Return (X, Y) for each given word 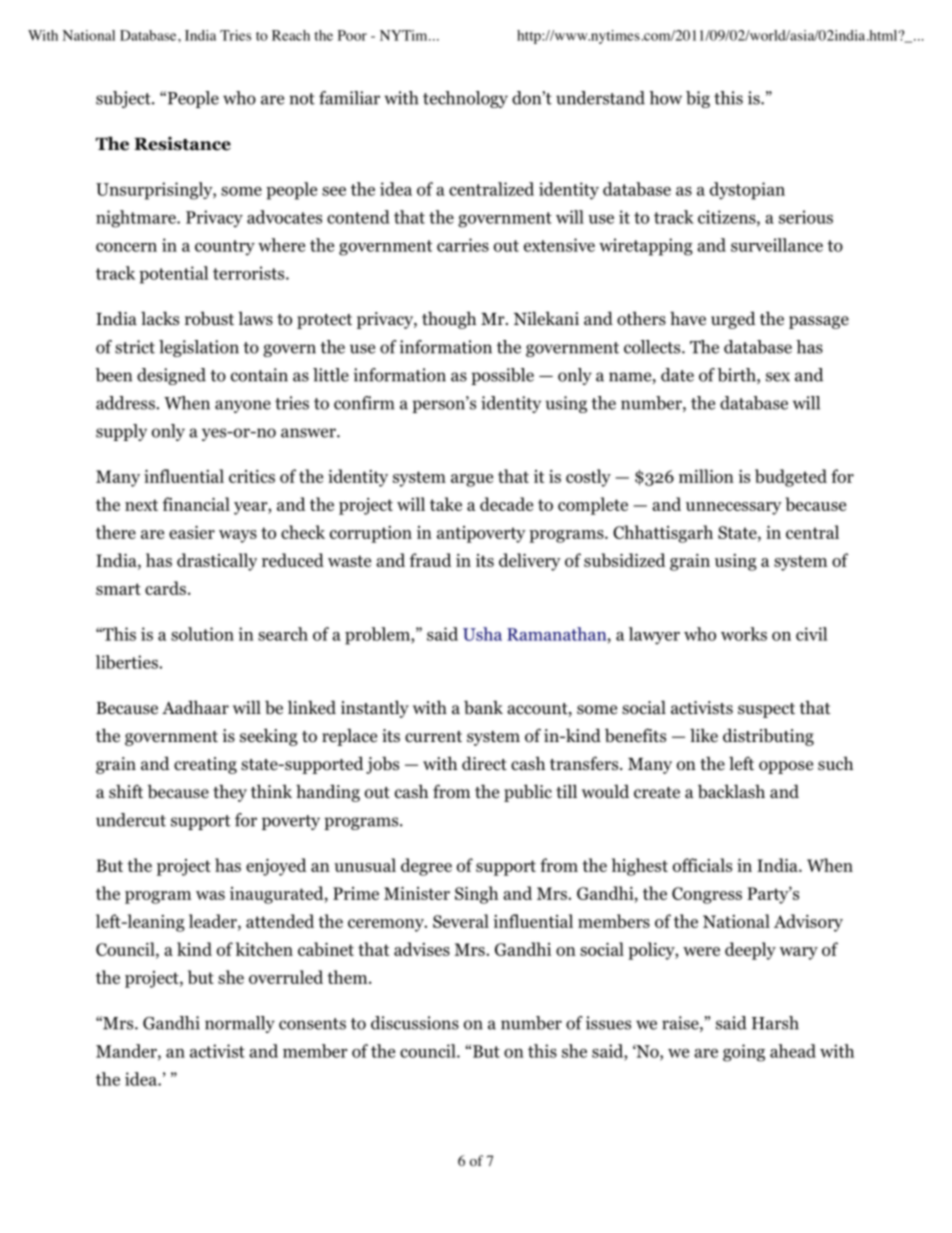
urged (733, 320)
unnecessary (734, 508)
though (449, 320)
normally (240, 1024)
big (698, 99)
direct (484, 763)
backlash (731, 791)
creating (205, 765)
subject (124, 99)
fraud (430, 560)
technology (465, 99)
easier (192, 532)
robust (209, 318)
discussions (415, 1023)
